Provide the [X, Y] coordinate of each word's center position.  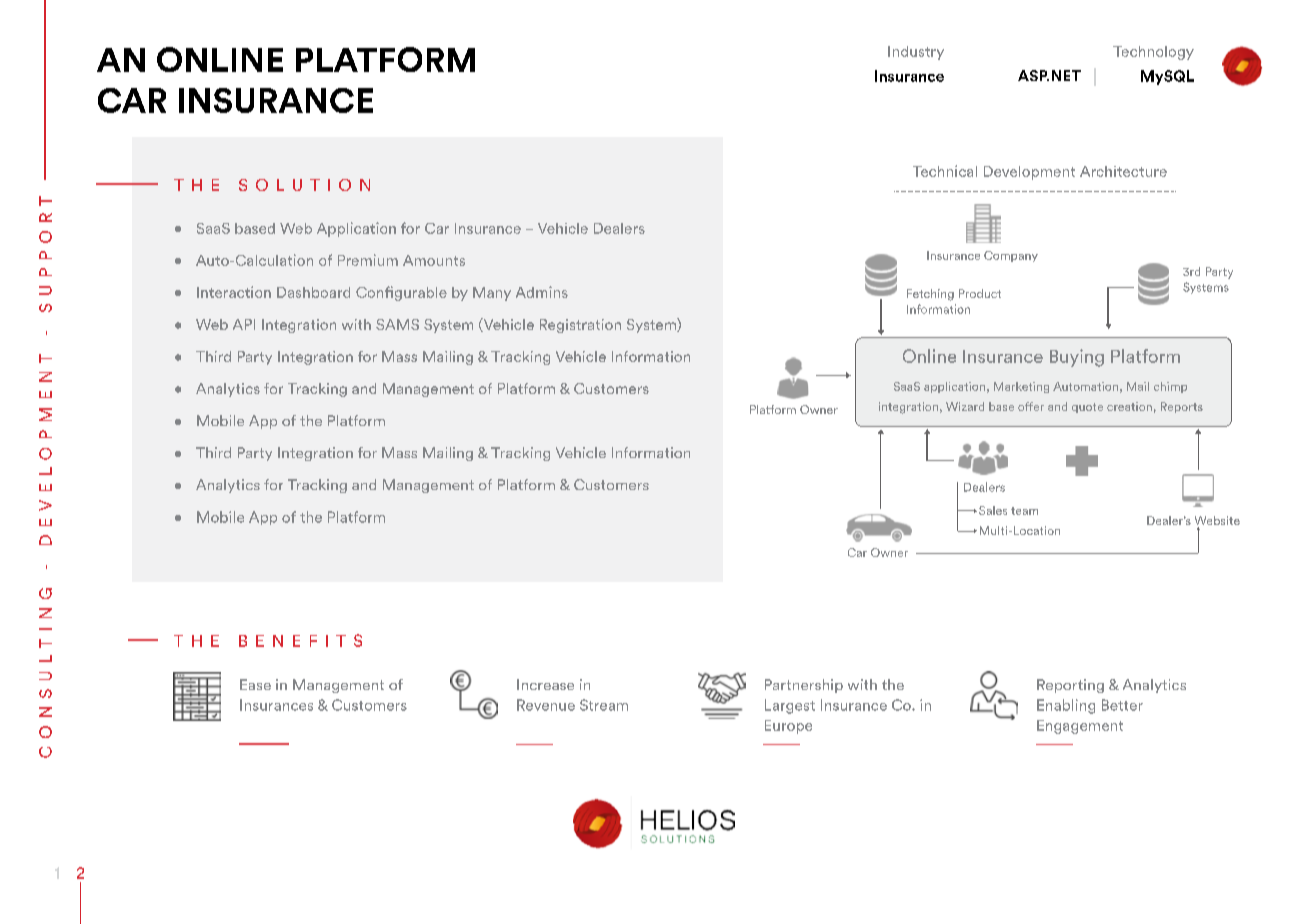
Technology [1153, 53]
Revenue [546, 705]
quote [1087, 408]
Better [1122, 705]
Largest [790, 706]
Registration [580, 326]
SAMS [397, 324]
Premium [368, 260]
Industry [916, 53]
